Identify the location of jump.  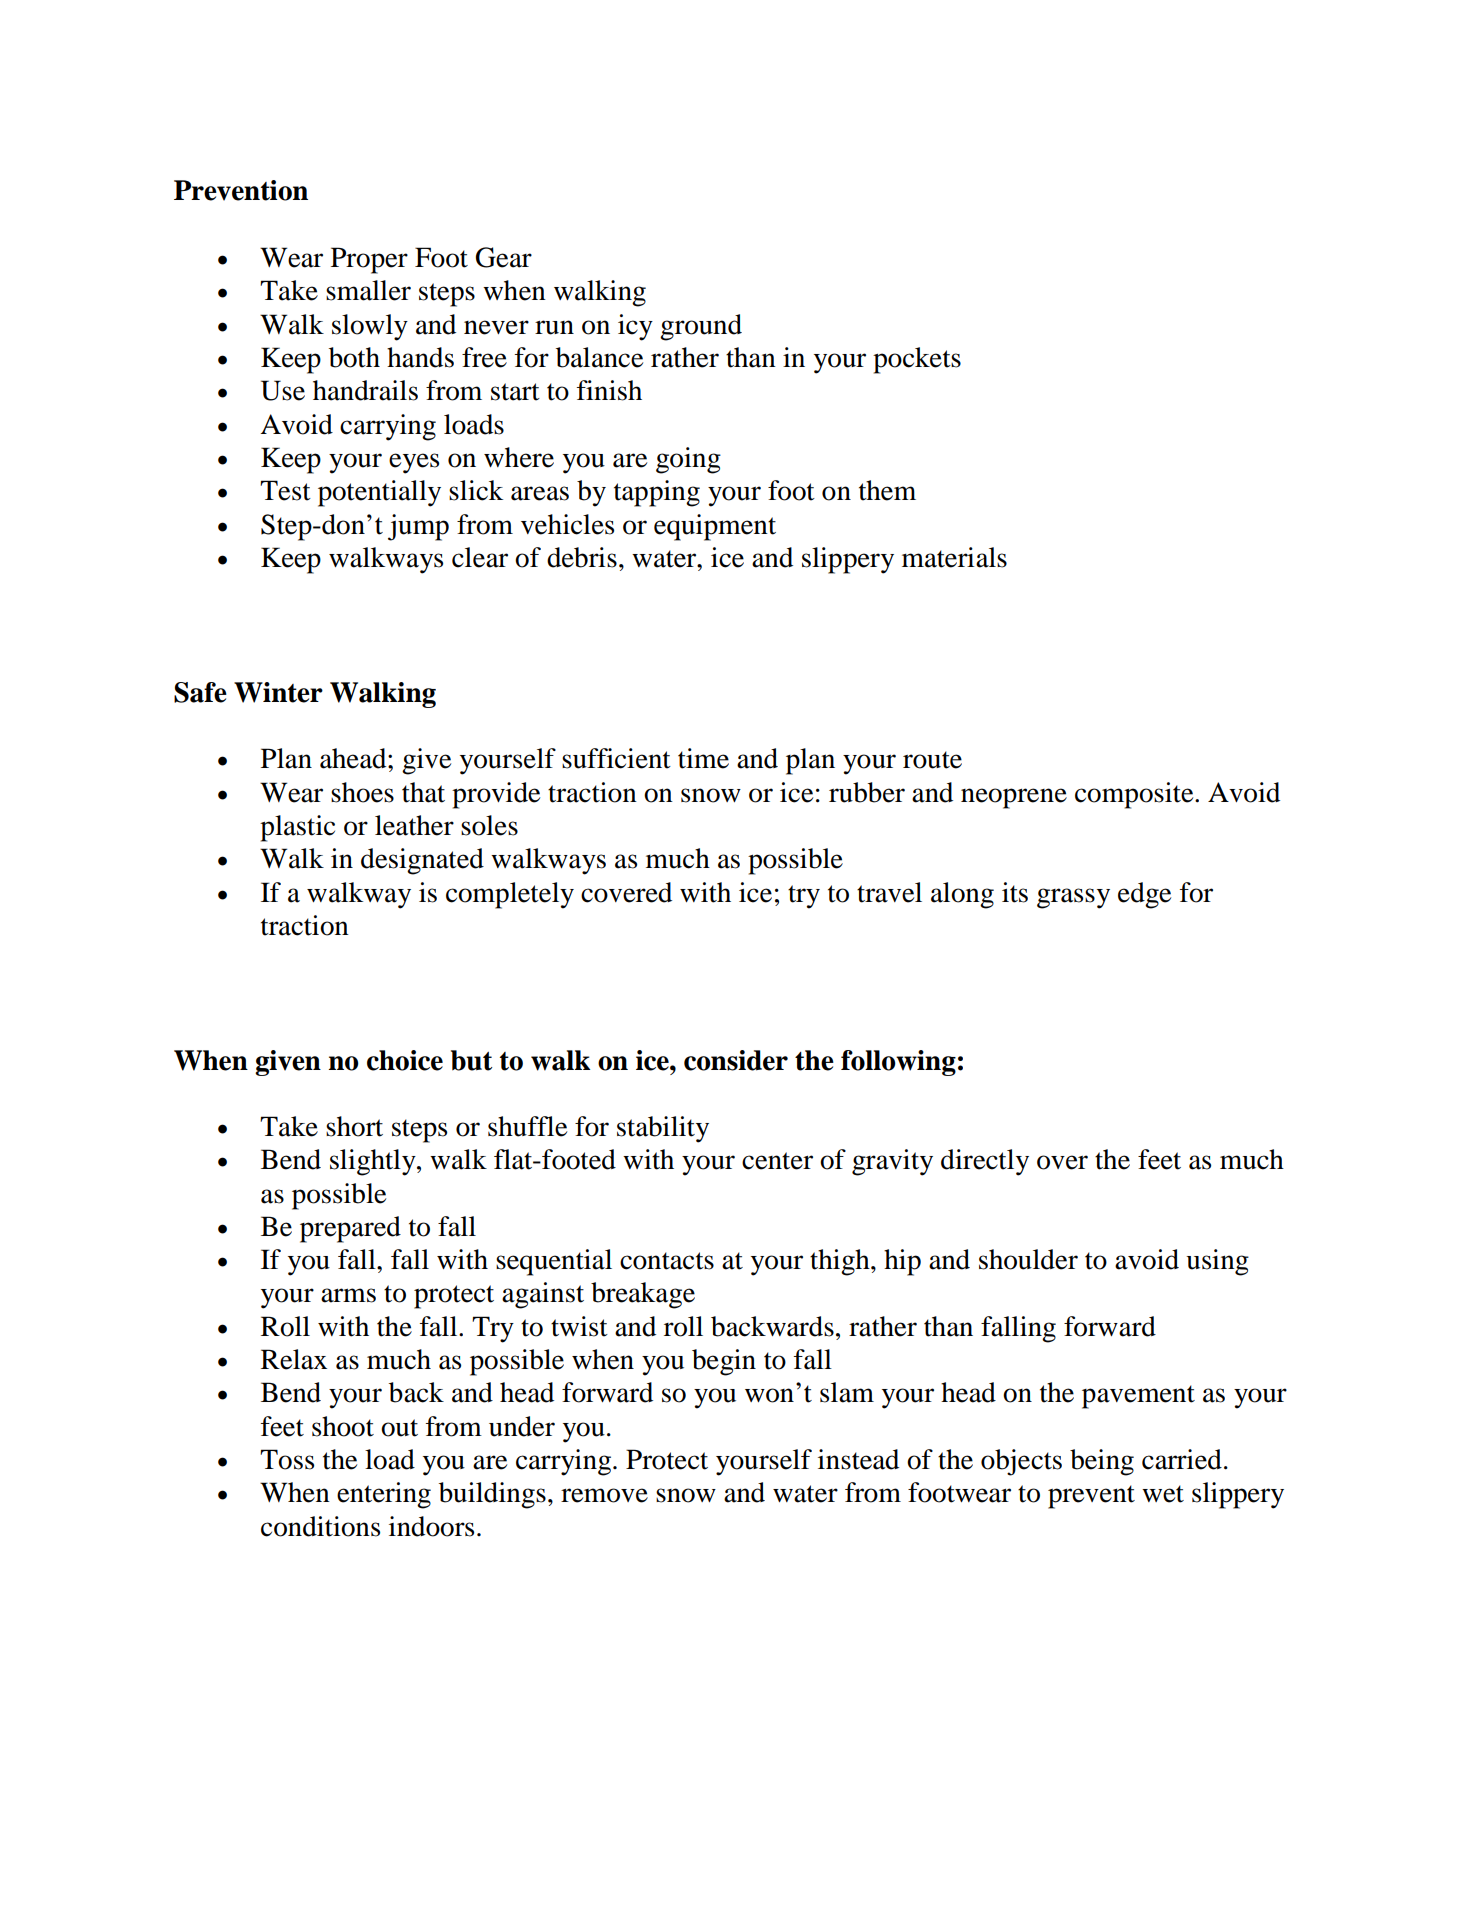
(418, 527).
